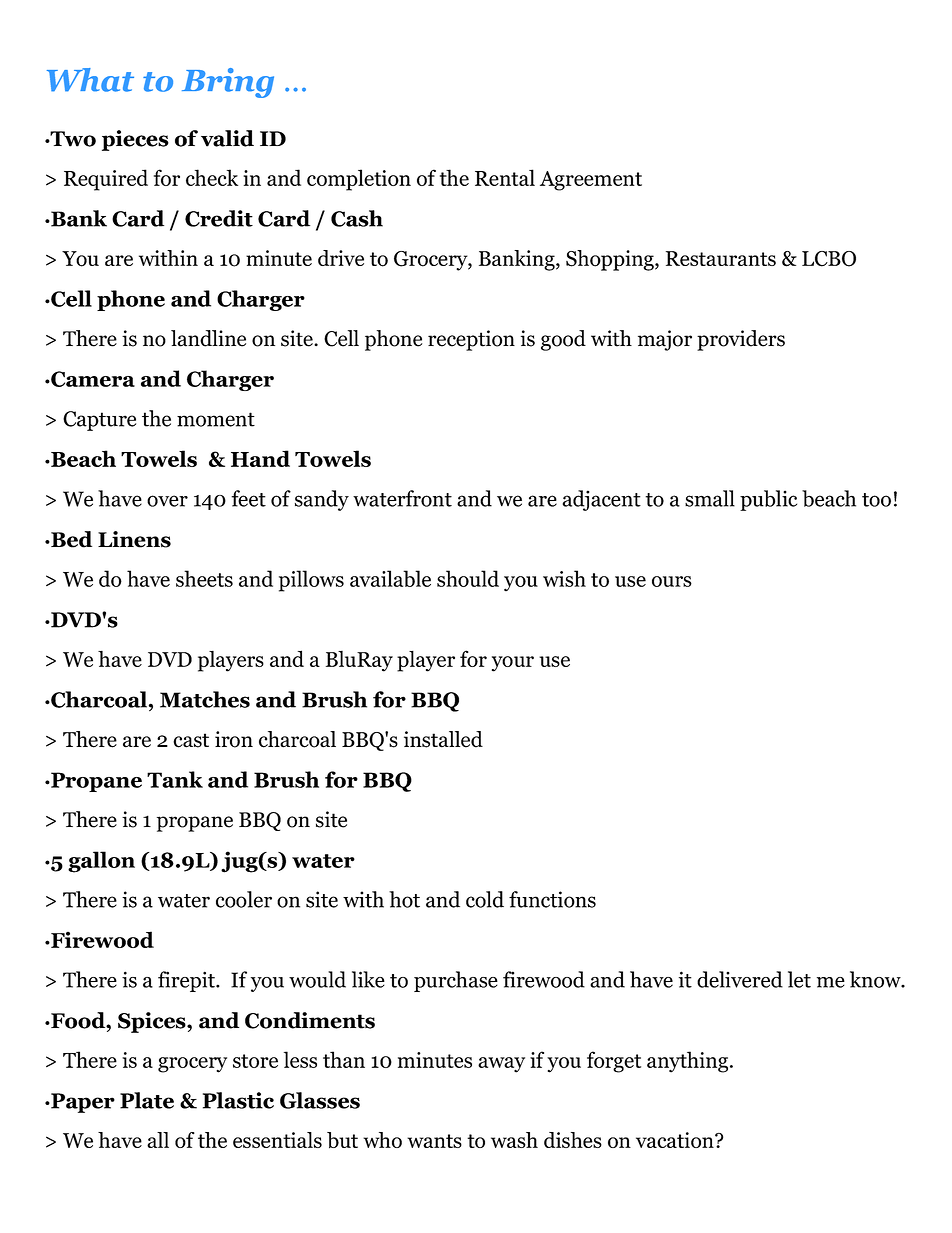 The width and height of the screenshot is (952, 1233). Describe the element at coordinates (514, 1140) in the screenshot. I see `wash` at that location.
